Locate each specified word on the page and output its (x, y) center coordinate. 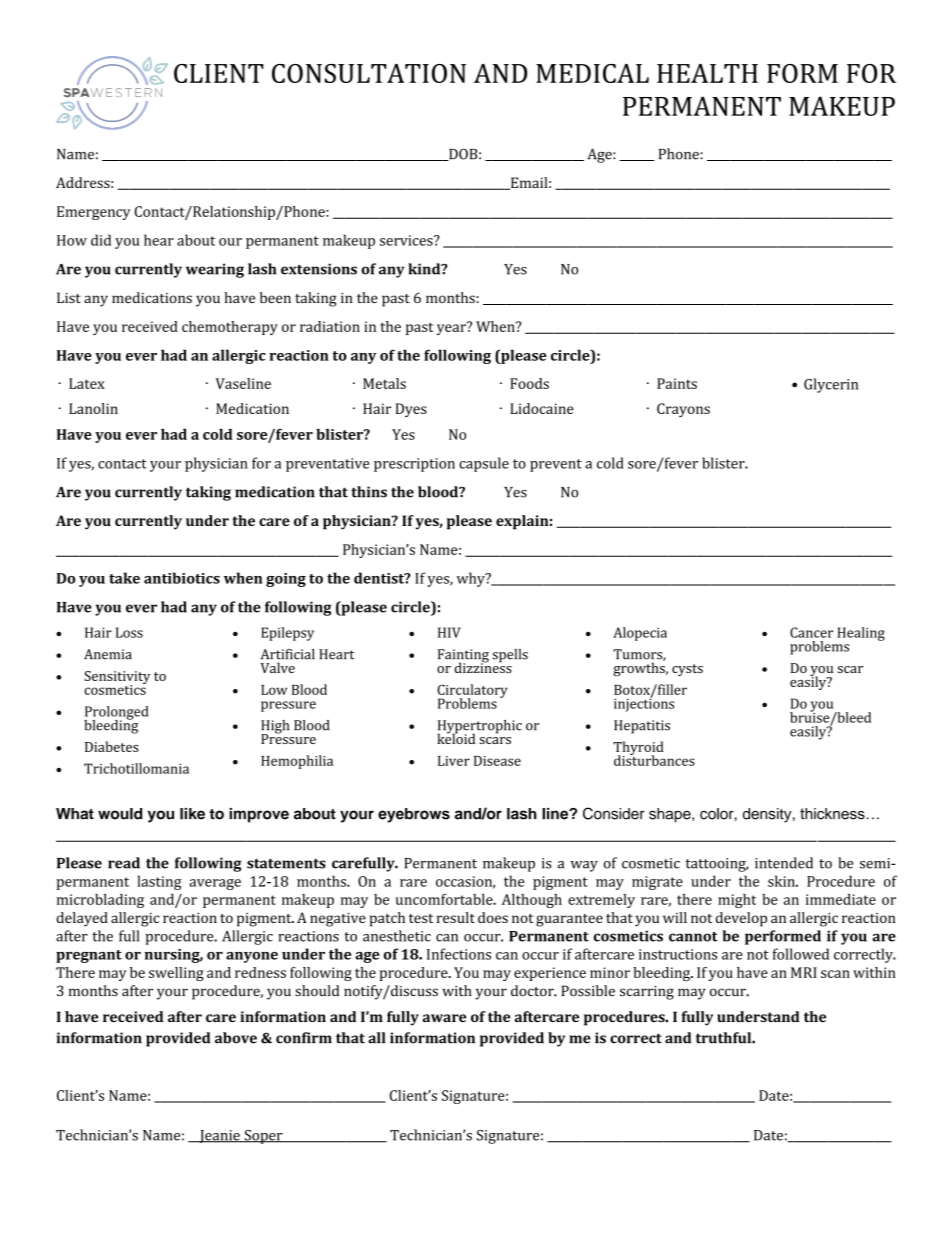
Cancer (811, 632)
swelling (176, 974)
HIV (449, 632)
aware (444, 1018)
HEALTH (707, 73)
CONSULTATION (369, 73)
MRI (804, 972)
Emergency (93, 213)
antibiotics (182, 578)
